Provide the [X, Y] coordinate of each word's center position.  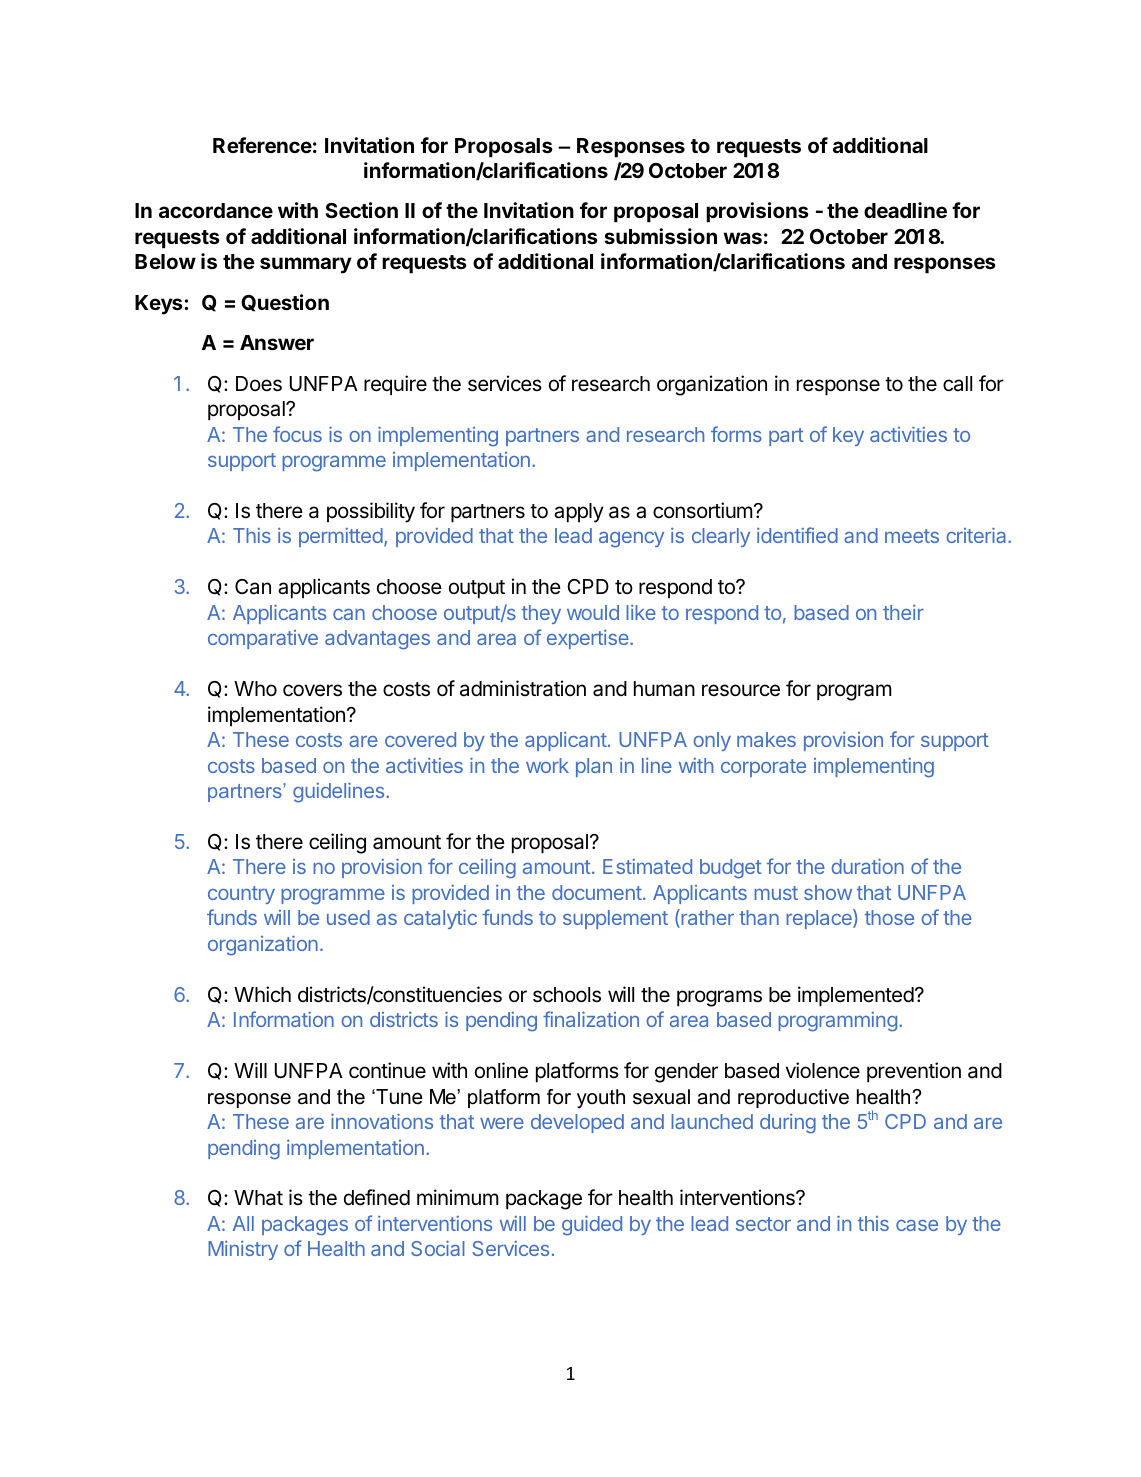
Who [255, 689]
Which [262, 994]
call [957, 384]
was [742, 238]
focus [297, 434]
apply [579, 513]
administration [523, 688]
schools [567, 995]
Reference [262, 145]
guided [592, 1226]
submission [660, 236]
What [258, 1198]
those [889, 917]
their [903, 612]
